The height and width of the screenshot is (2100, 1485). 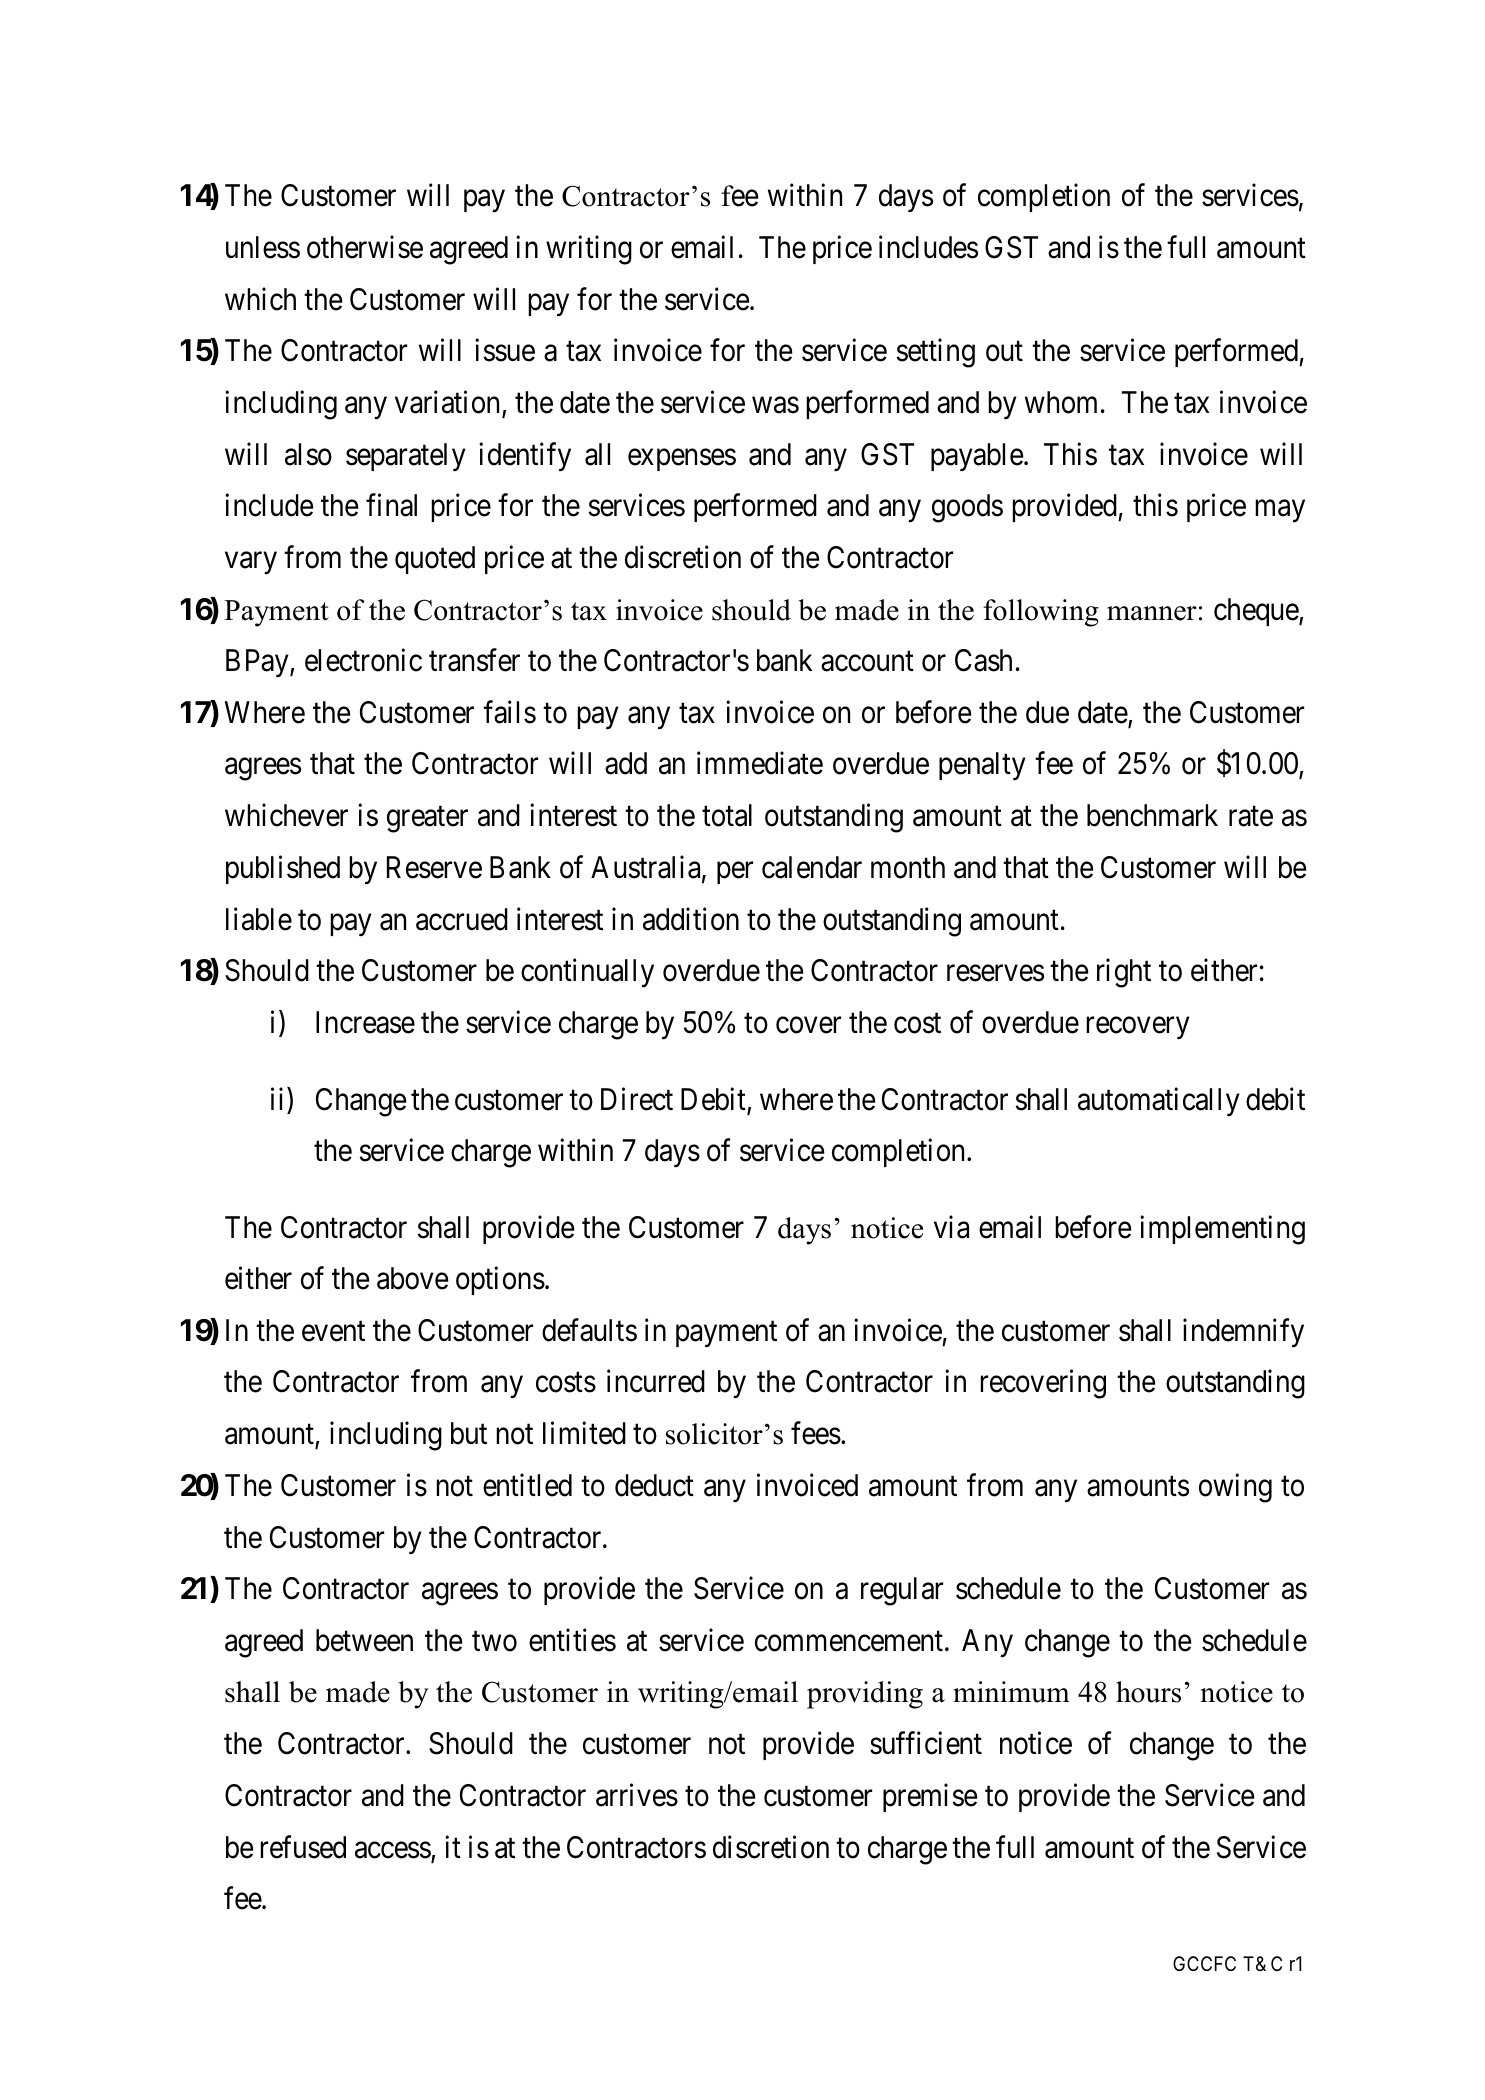 What do you see at coordinates (656, 1381) in the screenshot?
I see `incurred` at bounding box center [656, 1381].
